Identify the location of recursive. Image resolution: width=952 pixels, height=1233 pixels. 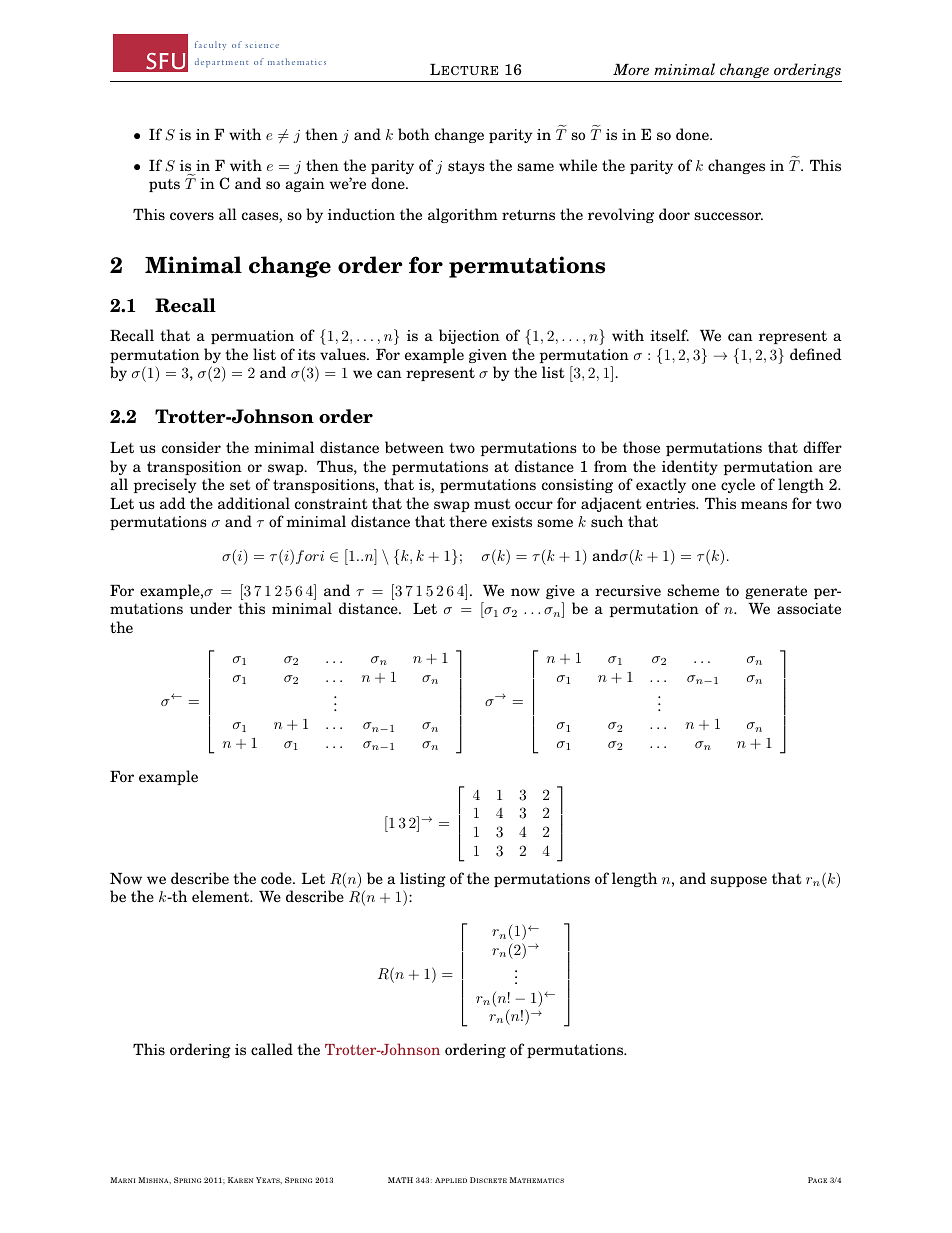
(628, 591).
